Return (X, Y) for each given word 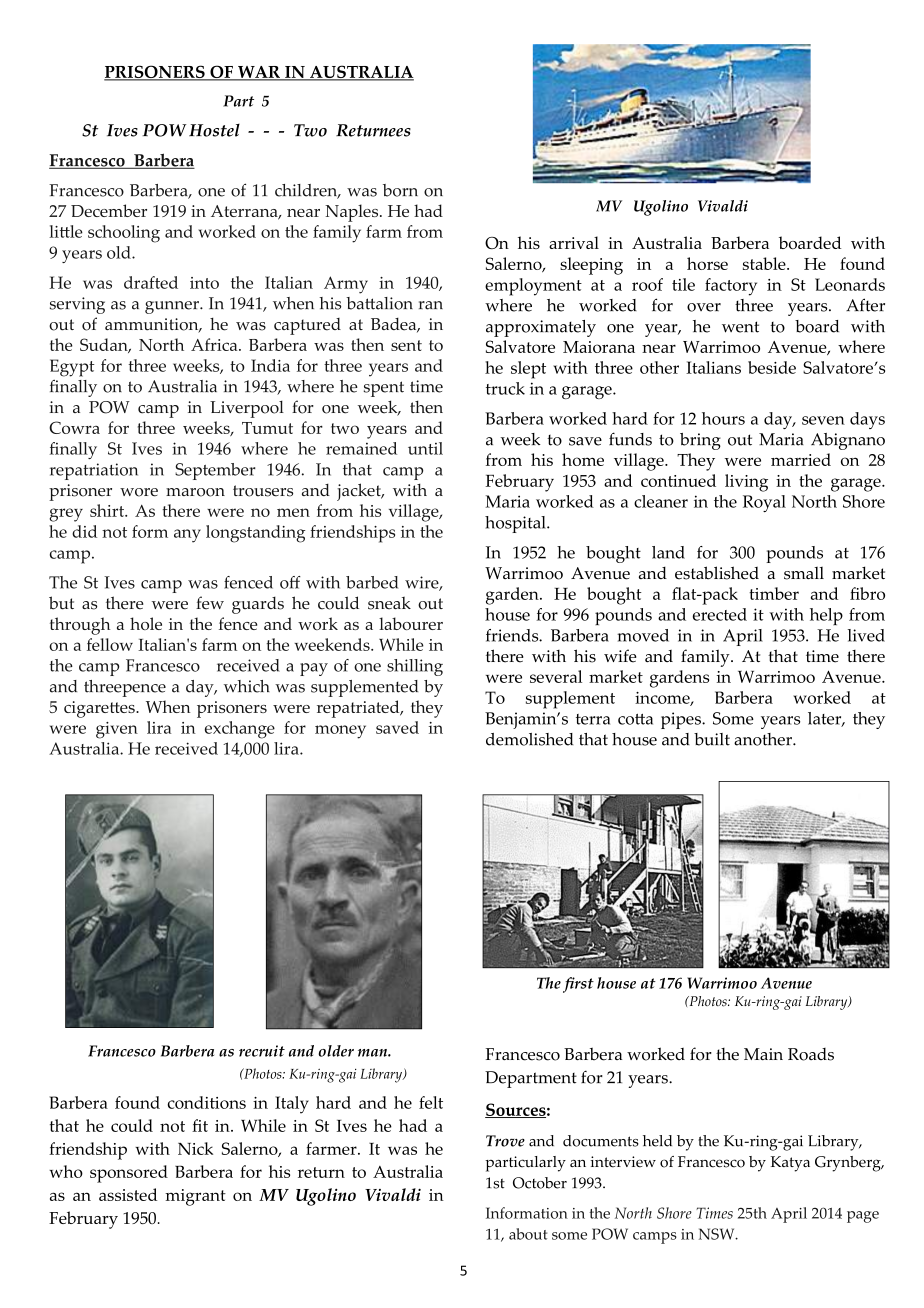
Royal (764, 503)
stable (765, 263)
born (400, 190)
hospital (516, 524)
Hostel (214, 130)
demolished (529, 739)
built (712, 739)
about (528, 1234)
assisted (128, 1194)
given (117, 730)
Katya (790, 1164)
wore (139, 492)
